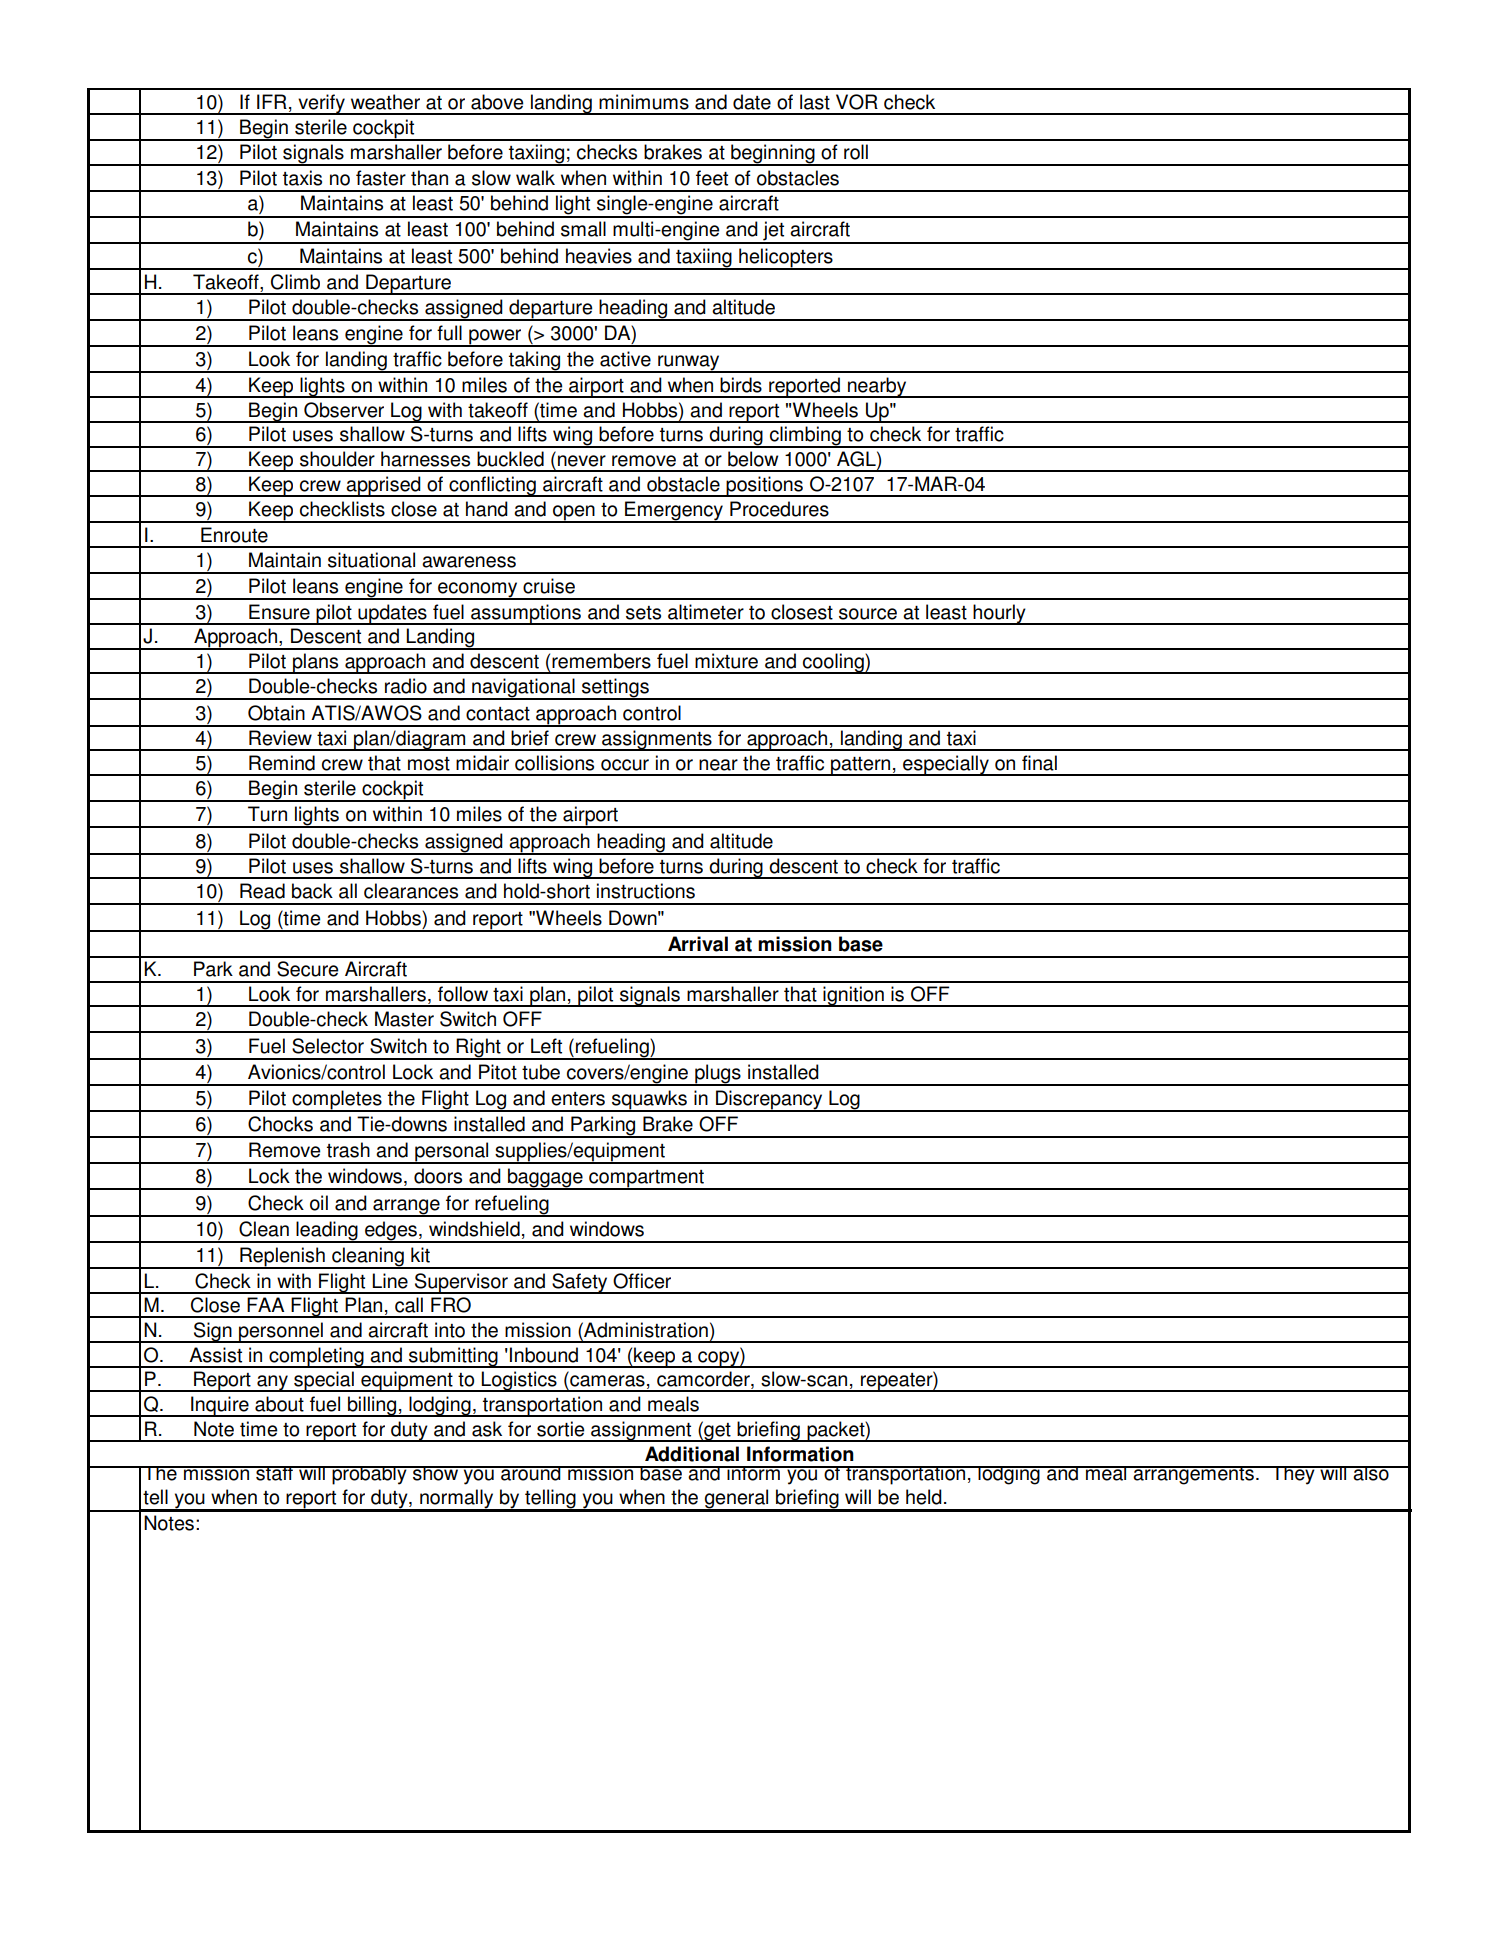 The height and width of the page is (1941, 1500). What do you see at coordinates (1293, 1475) in the page?
I see `They` at bounding box center [1293, 1475].
